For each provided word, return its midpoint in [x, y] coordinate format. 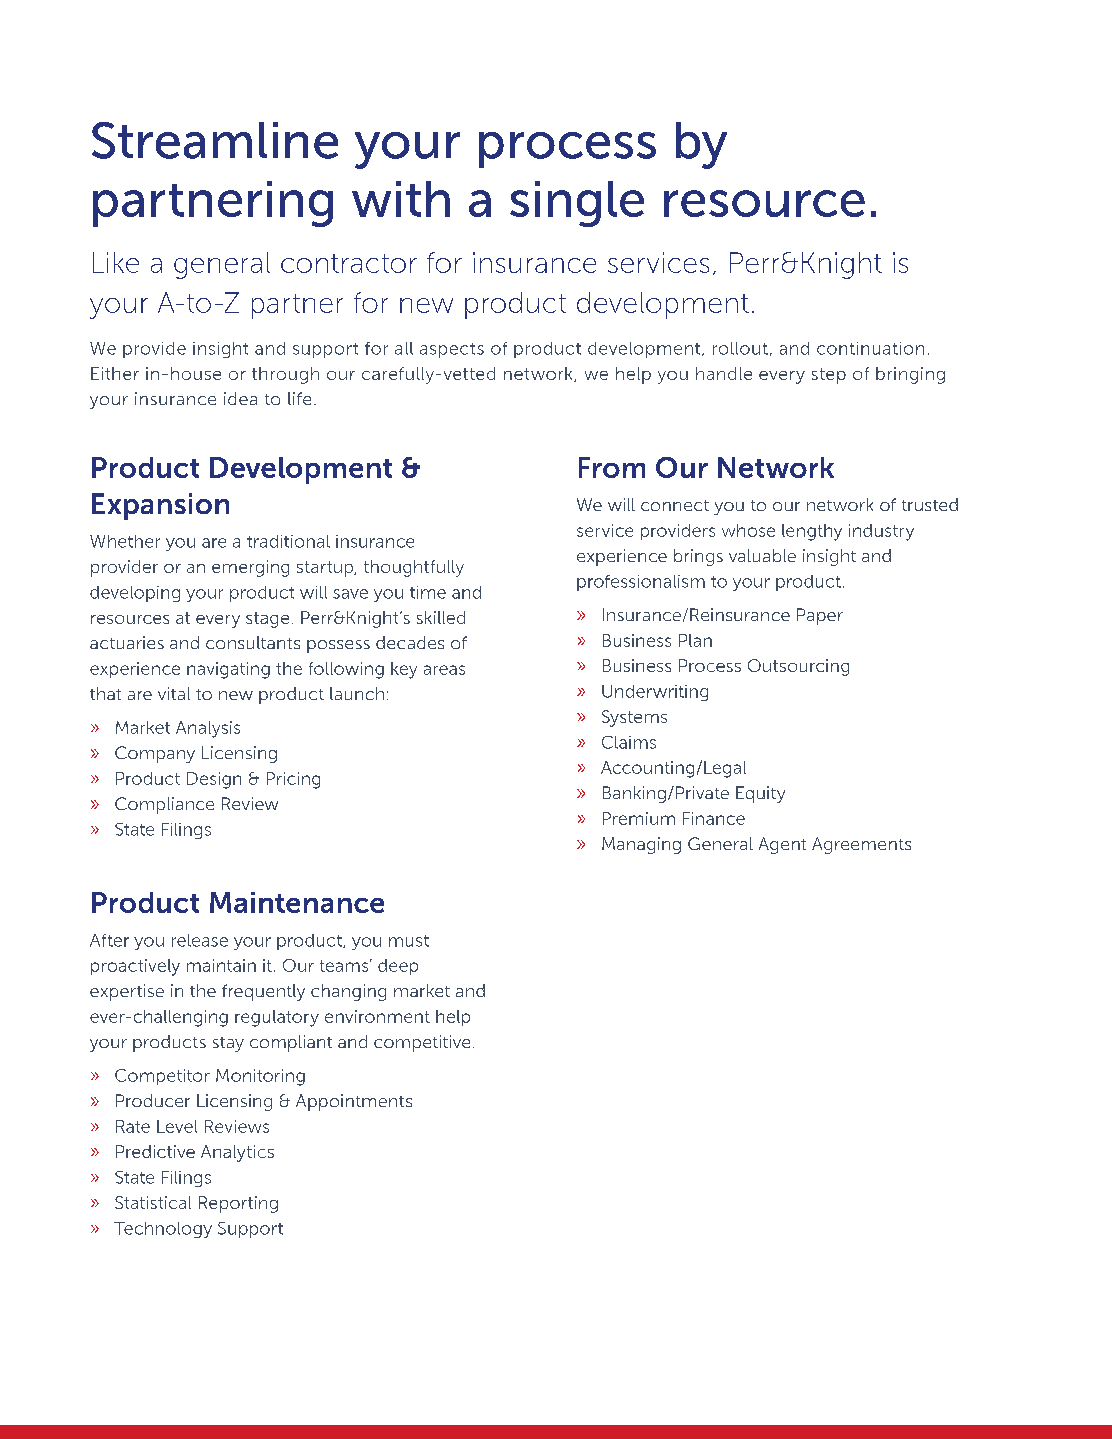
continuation [870, 348]
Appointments [354, 1102]
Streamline [215, 140]
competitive [422, 1043]
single [577, 204]
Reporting [238, 1204]
